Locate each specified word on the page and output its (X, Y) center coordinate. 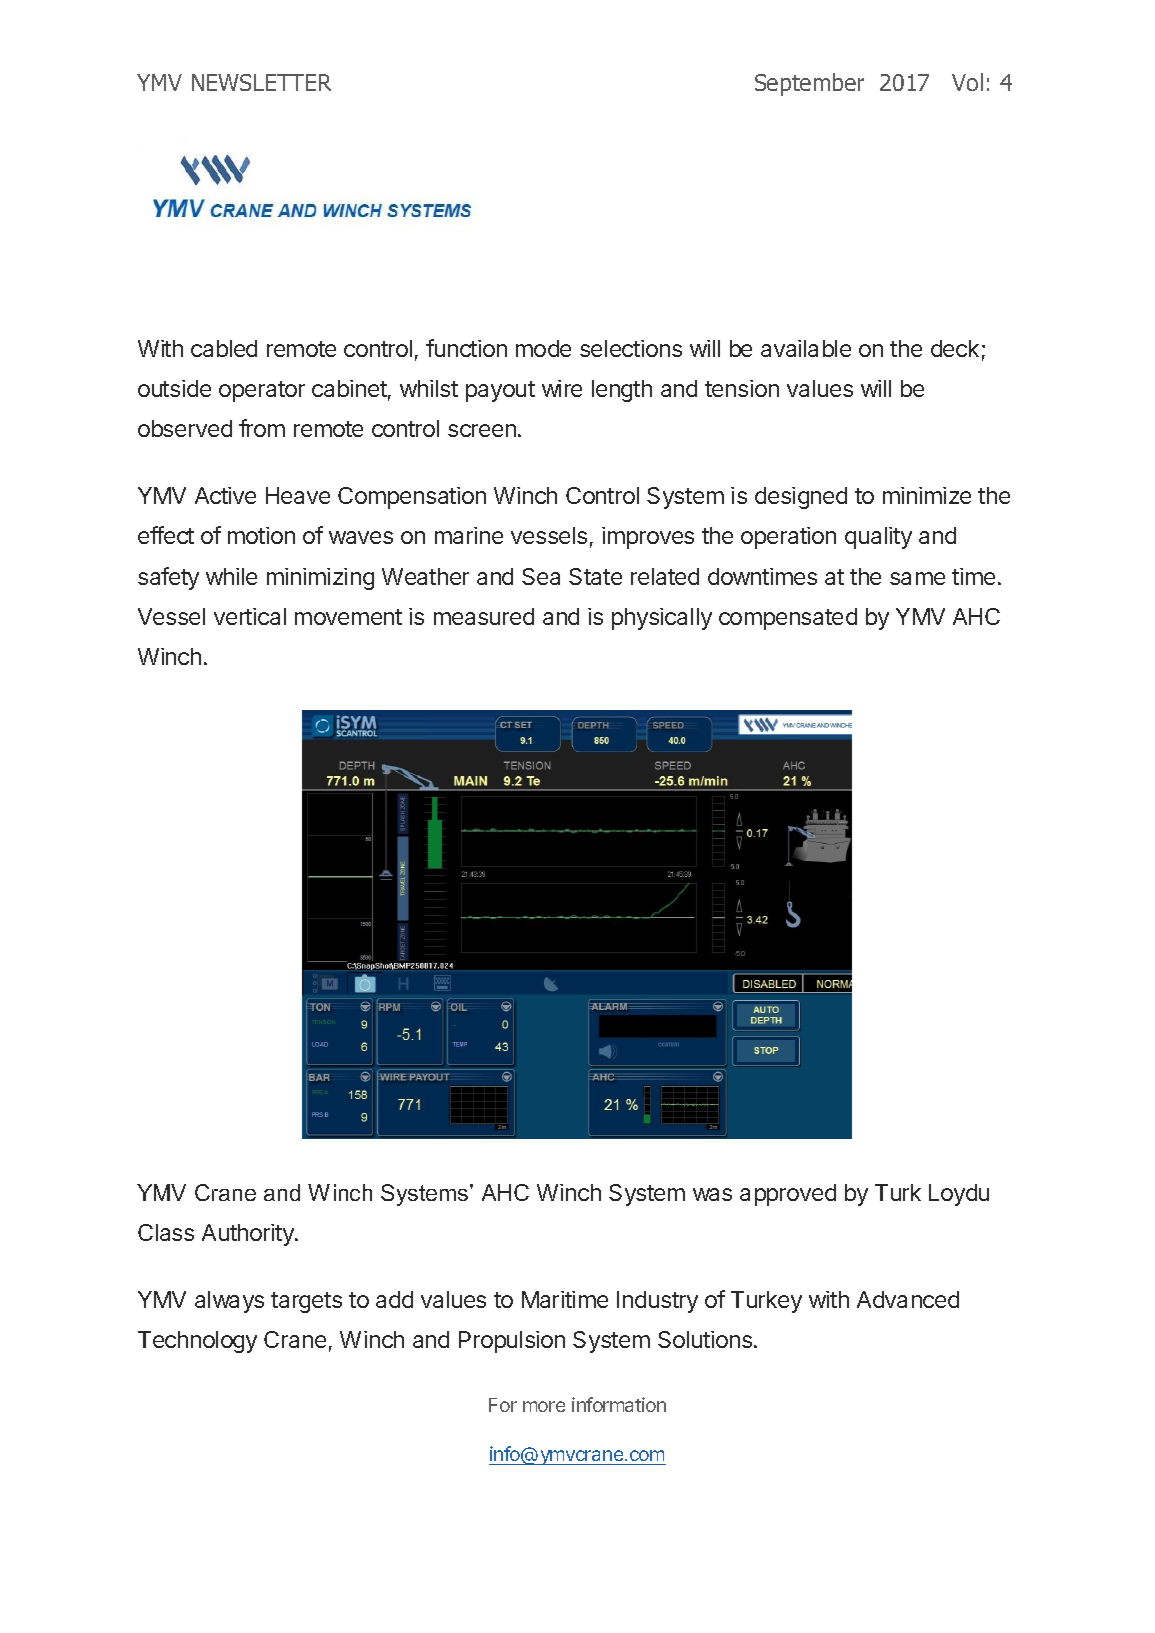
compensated (788, 619)
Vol (967, 82)
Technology (197, 1342)
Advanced (908, 1299)
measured (484, 616)
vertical (250, 616)
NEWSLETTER (261, 82)
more (544, 1406)
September (809, 84)
